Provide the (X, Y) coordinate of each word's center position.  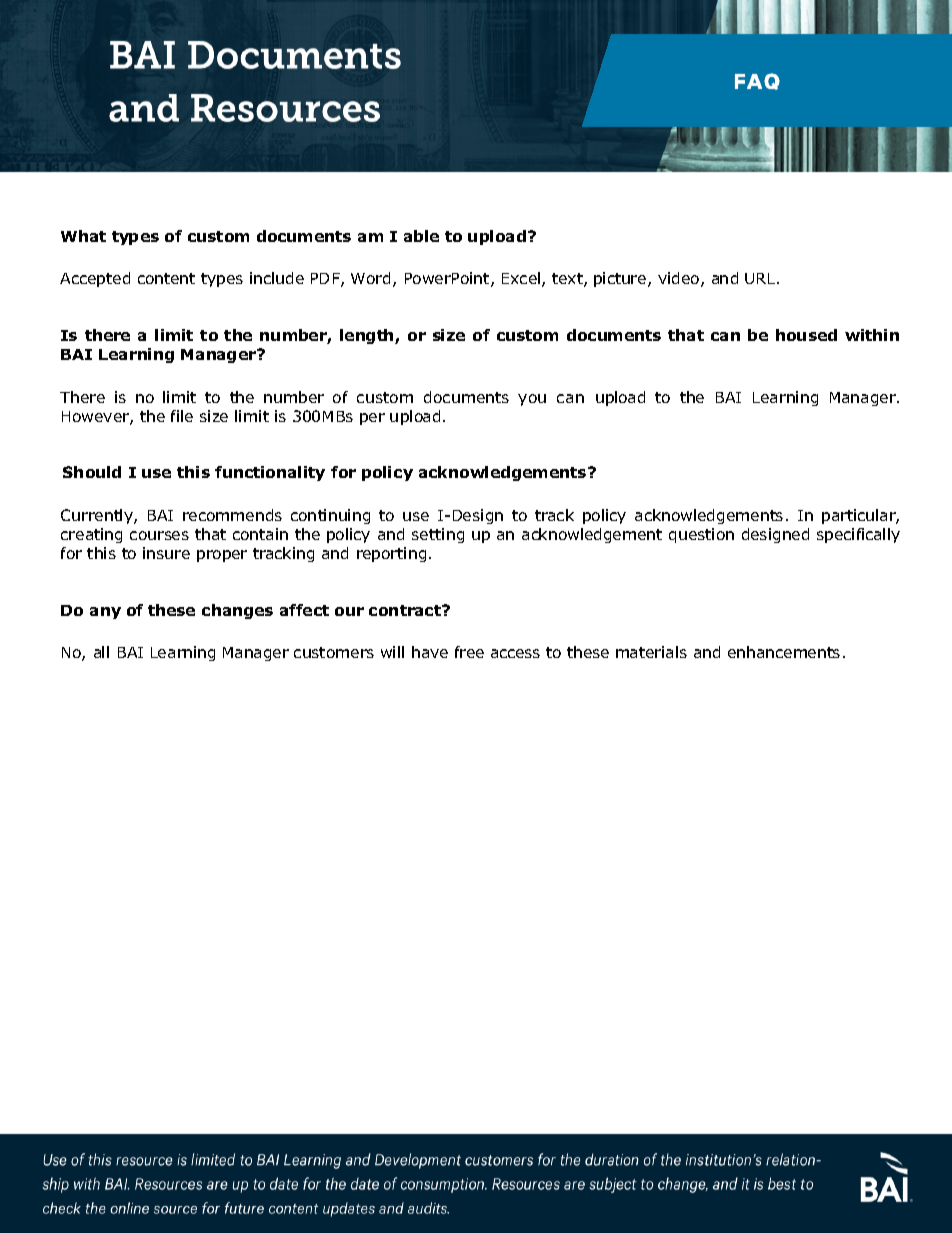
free (469, 652)
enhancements (784, 652)
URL (761, 278)
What (83, 236)
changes (237, 611)
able (421, 236)
